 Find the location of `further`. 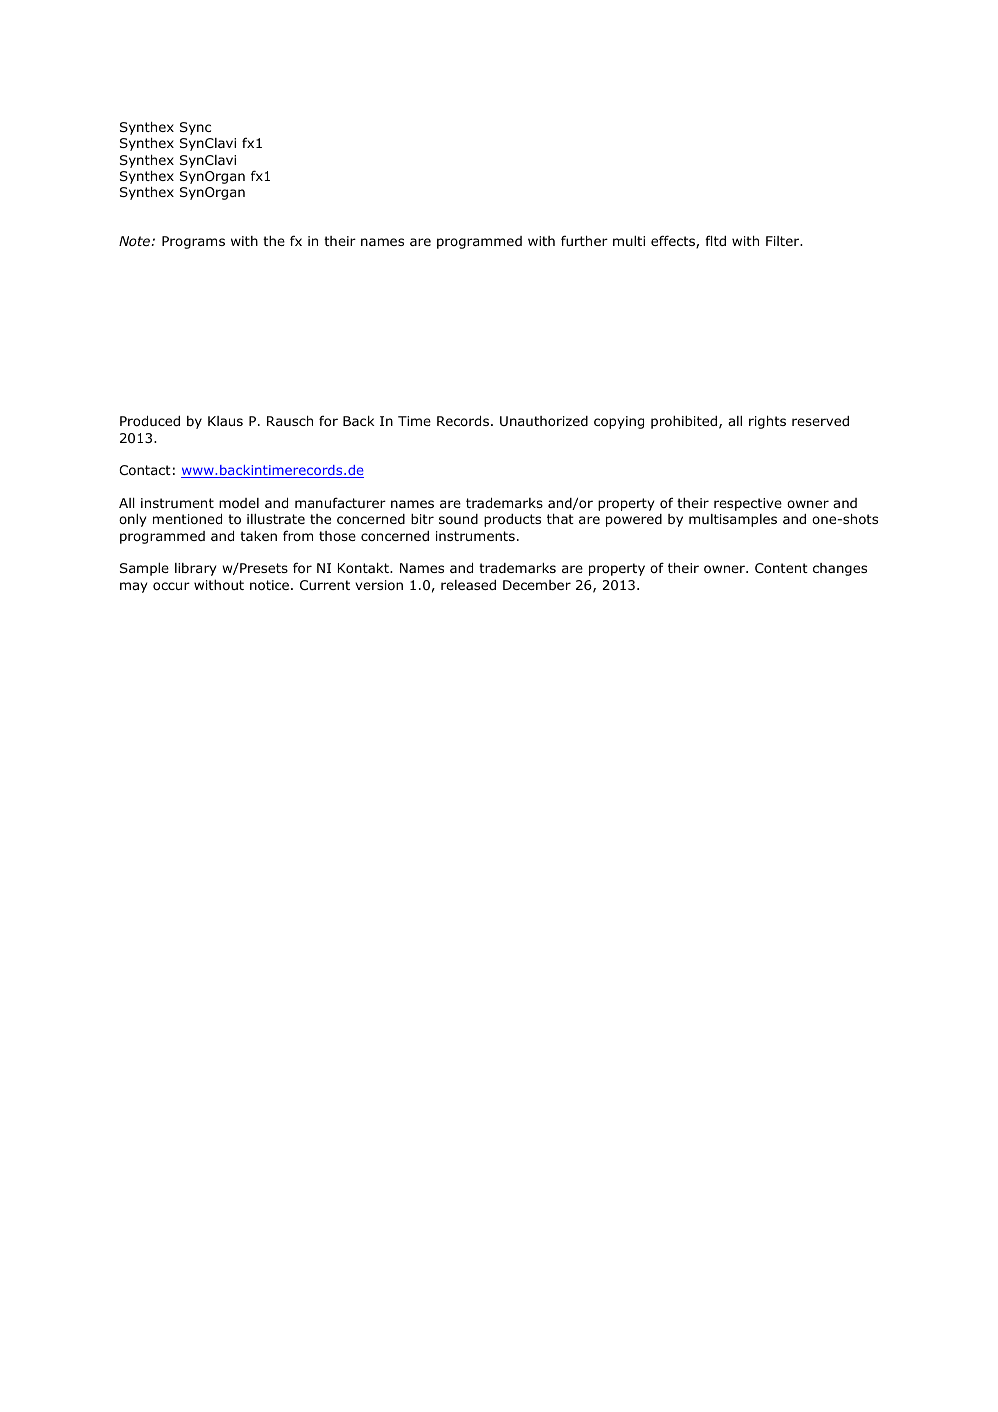

further is located at coordinates (584, 240).
